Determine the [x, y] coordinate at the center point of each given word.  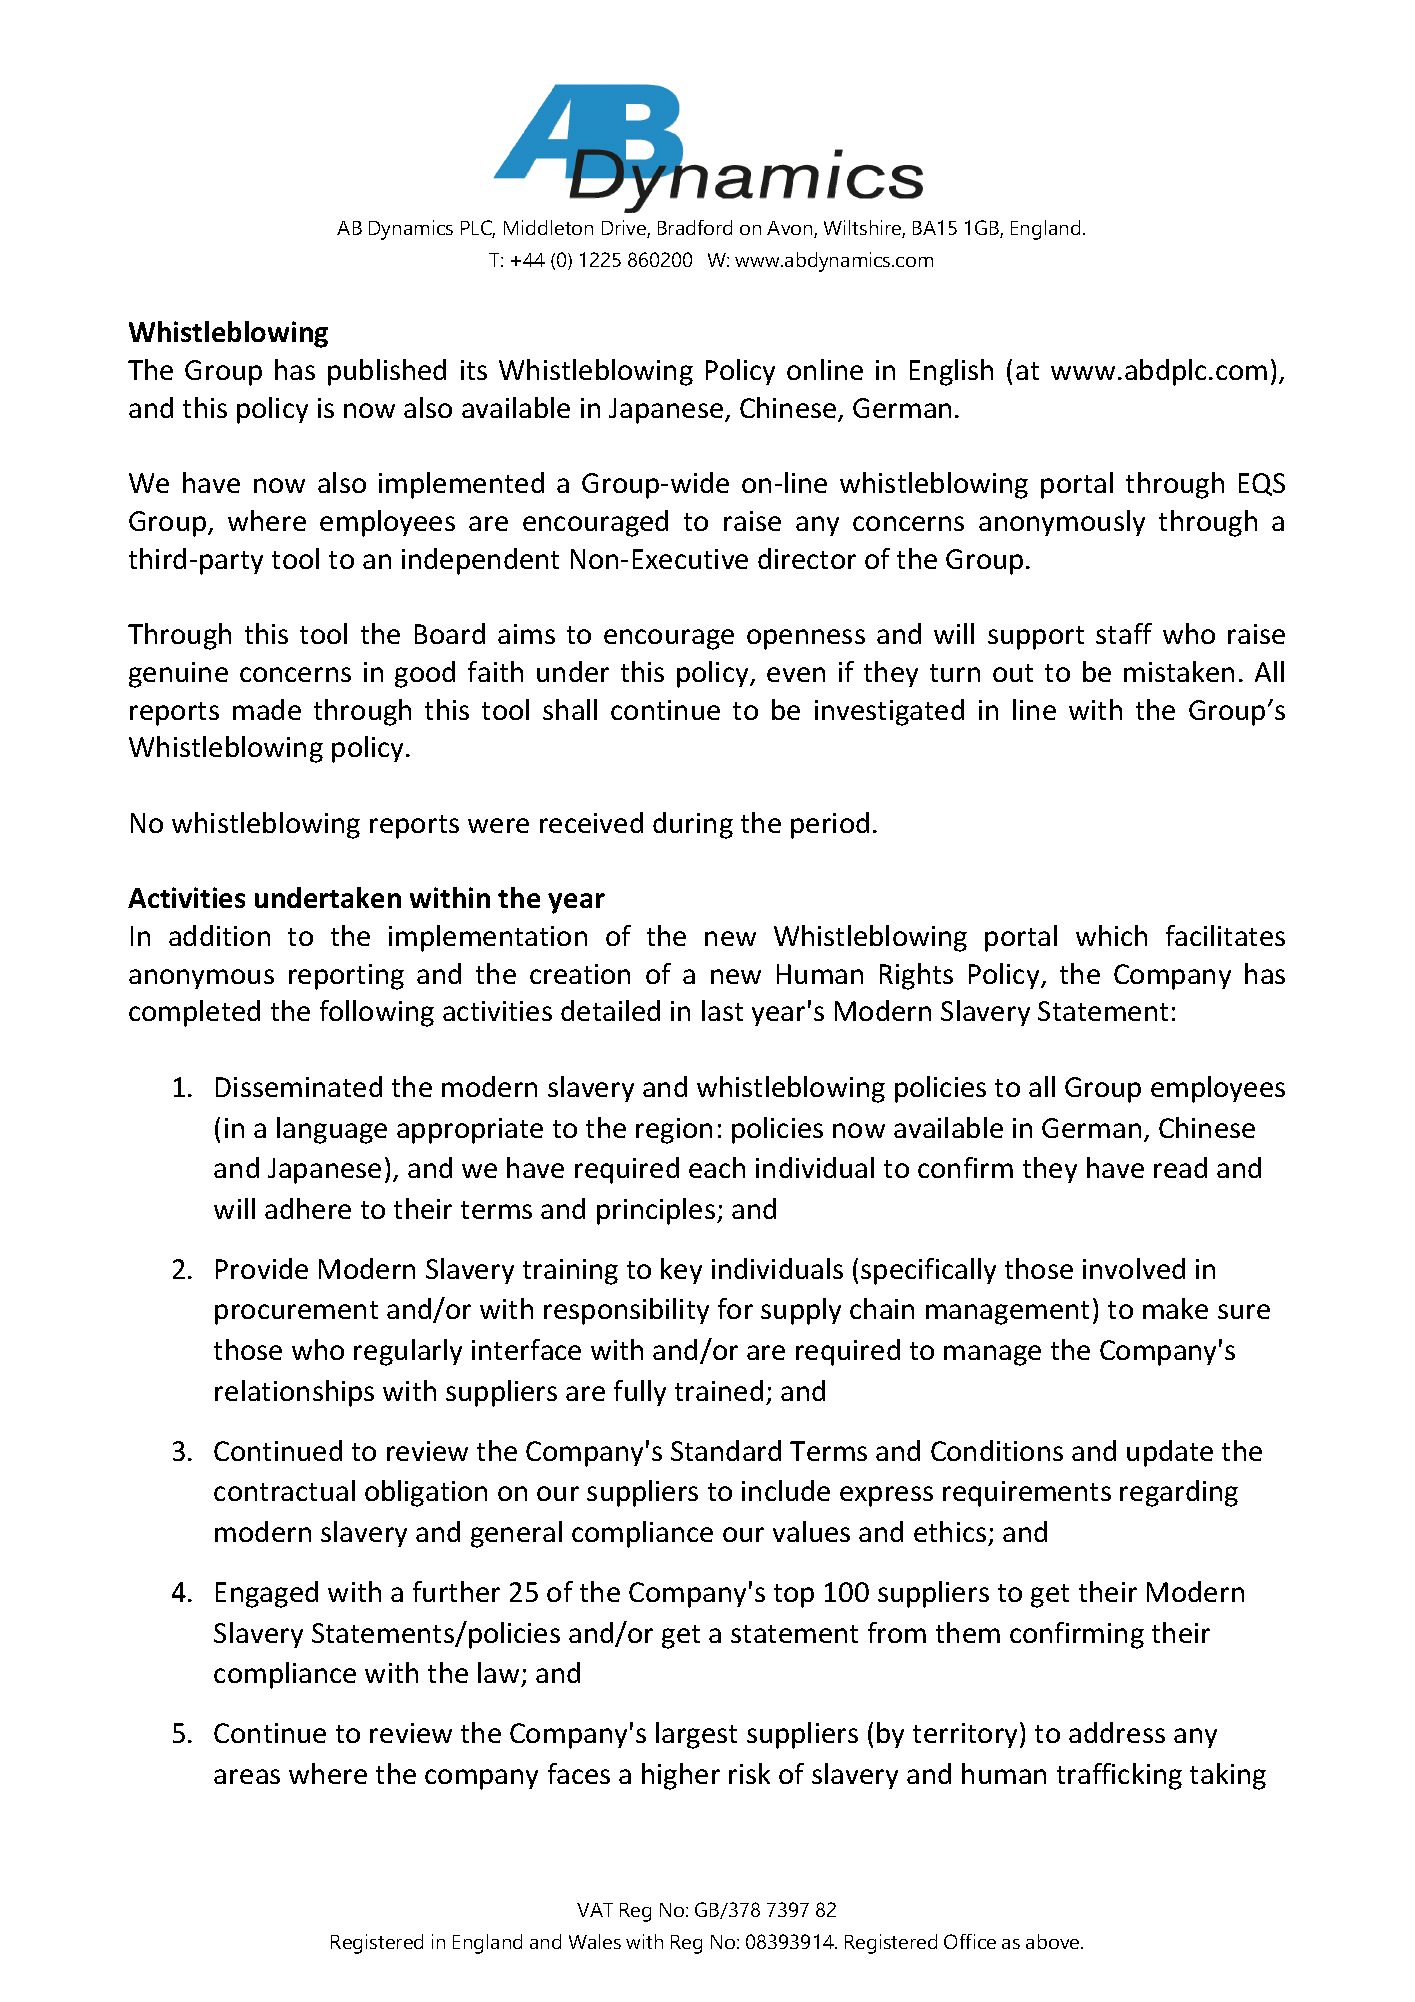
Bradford [695, 227]
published [387, 372]
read [1180, 1167]
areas [247, 1776]
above [1054, 1941]
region [674, 1131]
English [951, 372]
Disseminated [299, 1086]
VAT [595, 1910]
